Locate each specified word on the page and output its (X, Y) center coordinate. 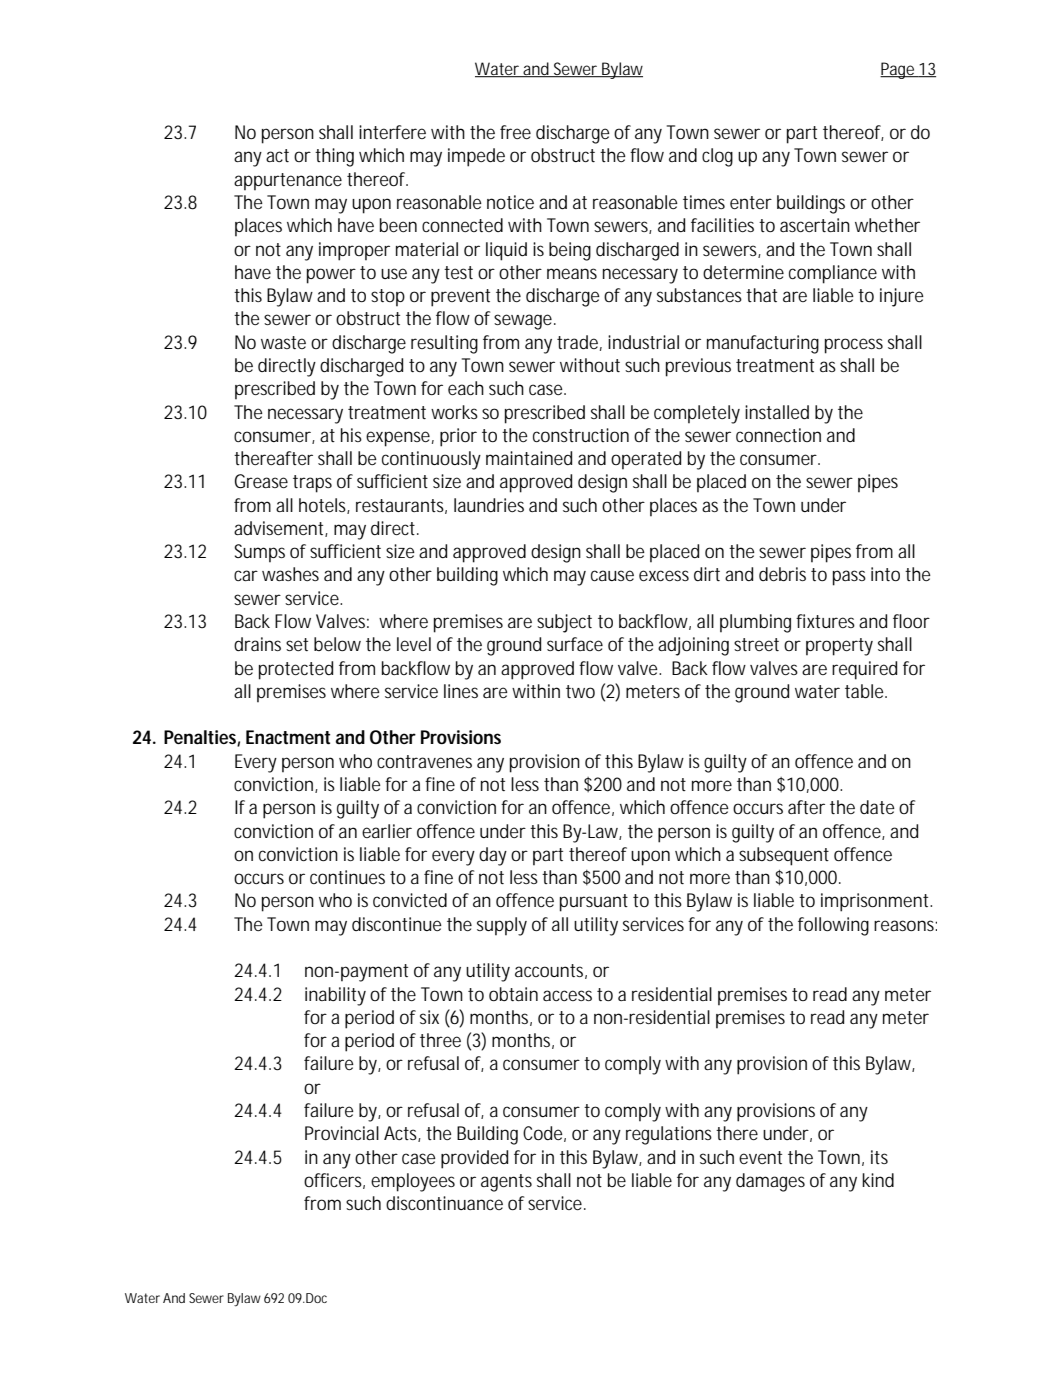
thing (334, 157)
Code (544, 1134)
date (877, 807)
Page (899, 70)
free (515, 132)
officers (334, 1181)
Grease (261, 481)
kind (878, 1180)
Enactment (288, 737)
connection (778, 435)
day (493, 856)
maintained (529, 458)
